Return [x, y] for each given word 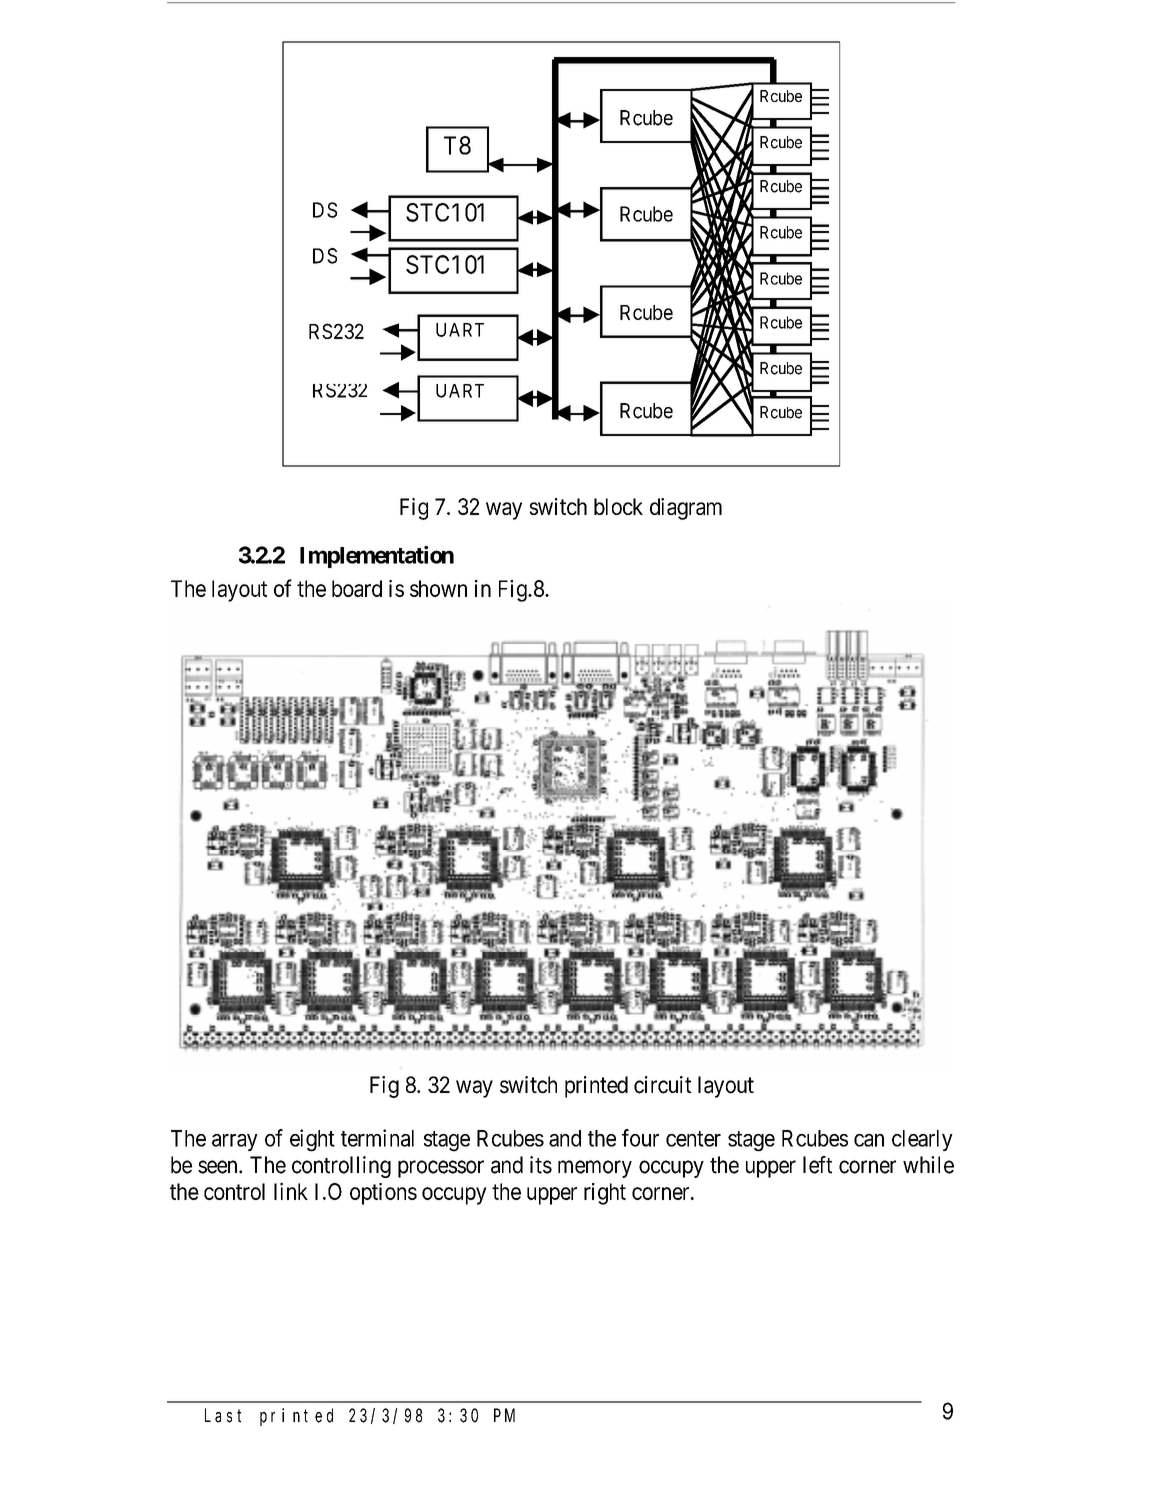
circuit [663, 1085]
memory [595, 1169]
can [869, 1140]
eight [312, 1140]
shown [438, 588]
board [357, 588]
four [640, 1138]
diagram [686, 509]
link [291, 1191]
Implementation [377, 557]
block [618, 506]
